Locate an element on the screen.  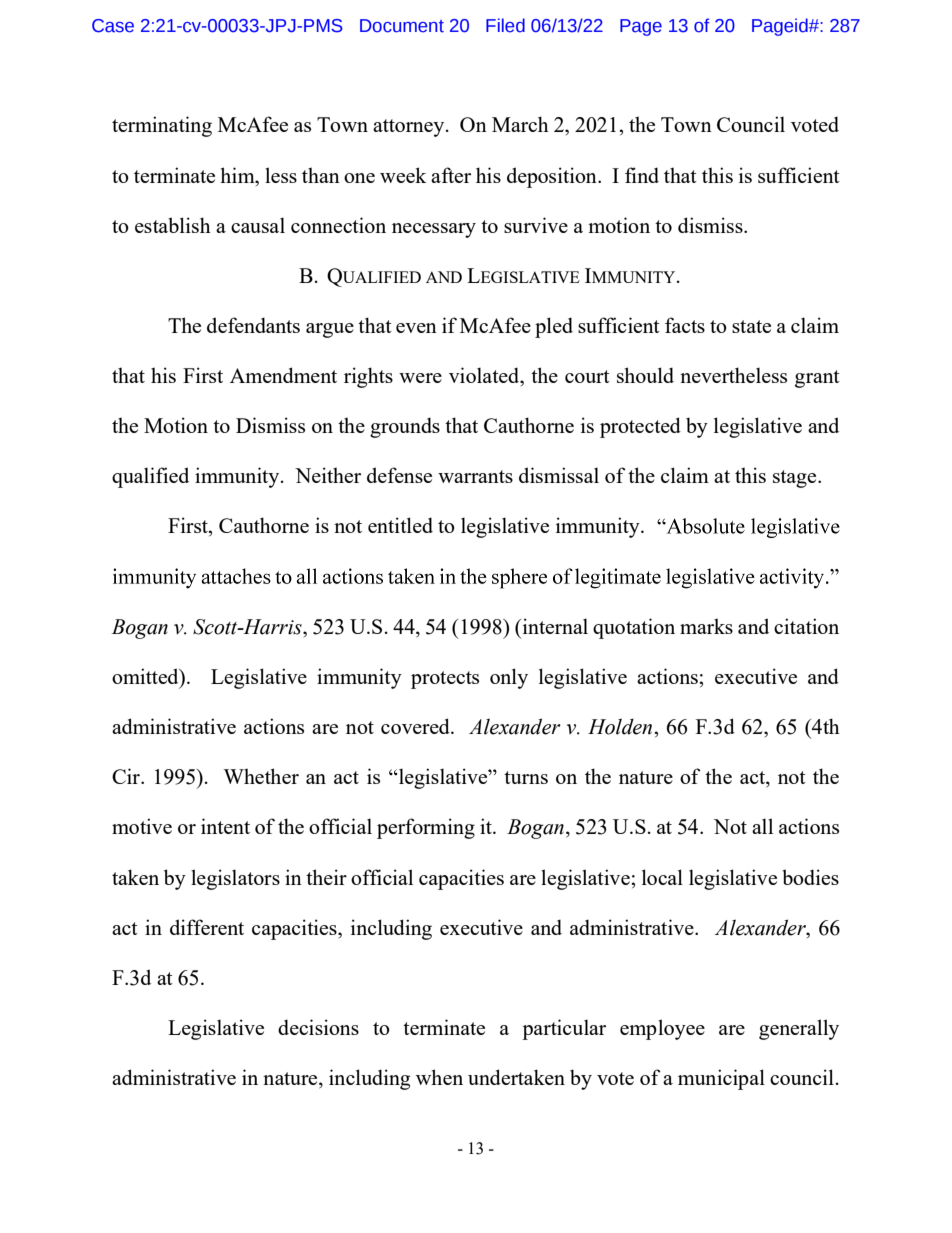
Case is located at coordinates (113, 26).
